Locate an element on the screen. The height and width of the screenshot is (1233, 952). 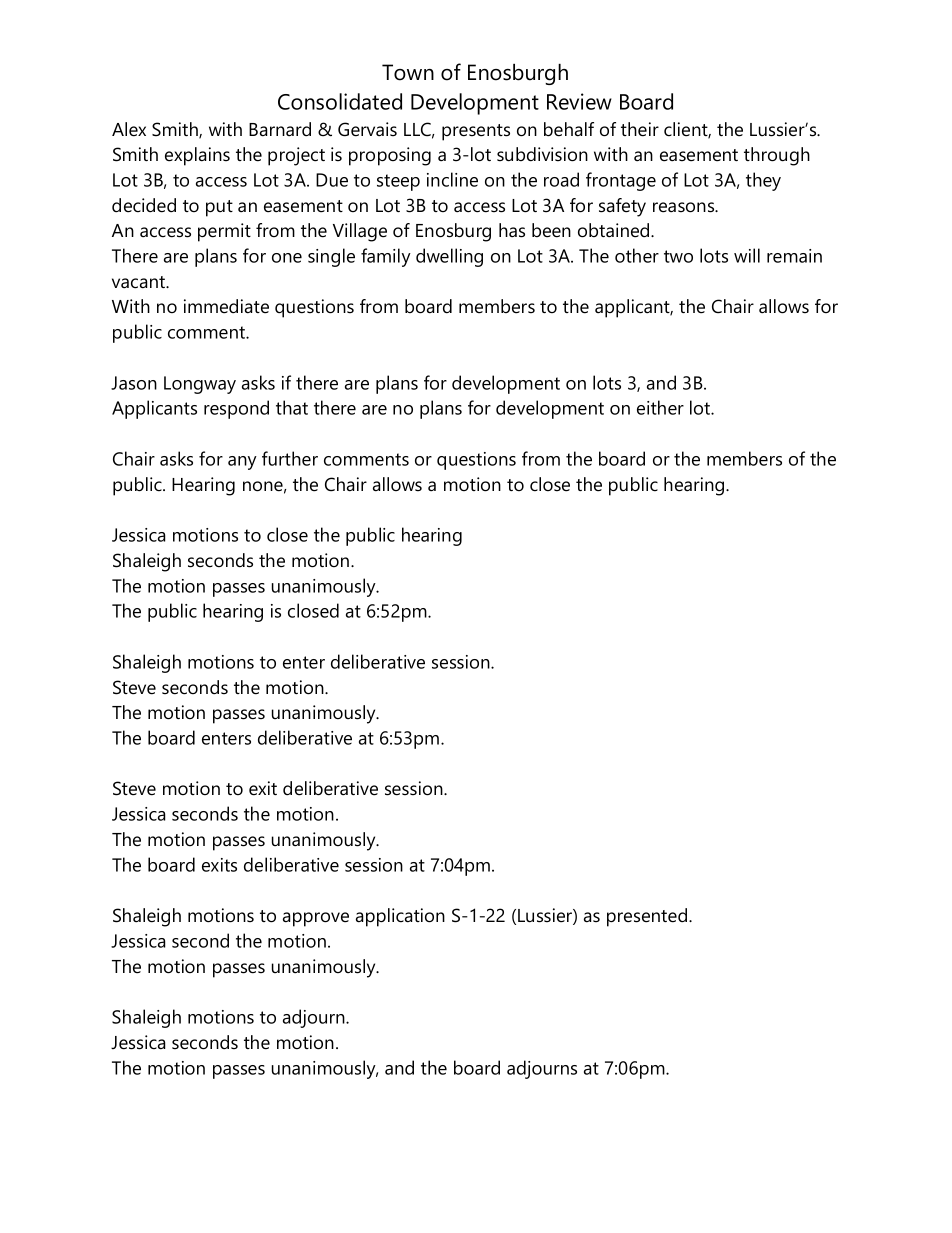
approve is located at coordinates (316, 919).
